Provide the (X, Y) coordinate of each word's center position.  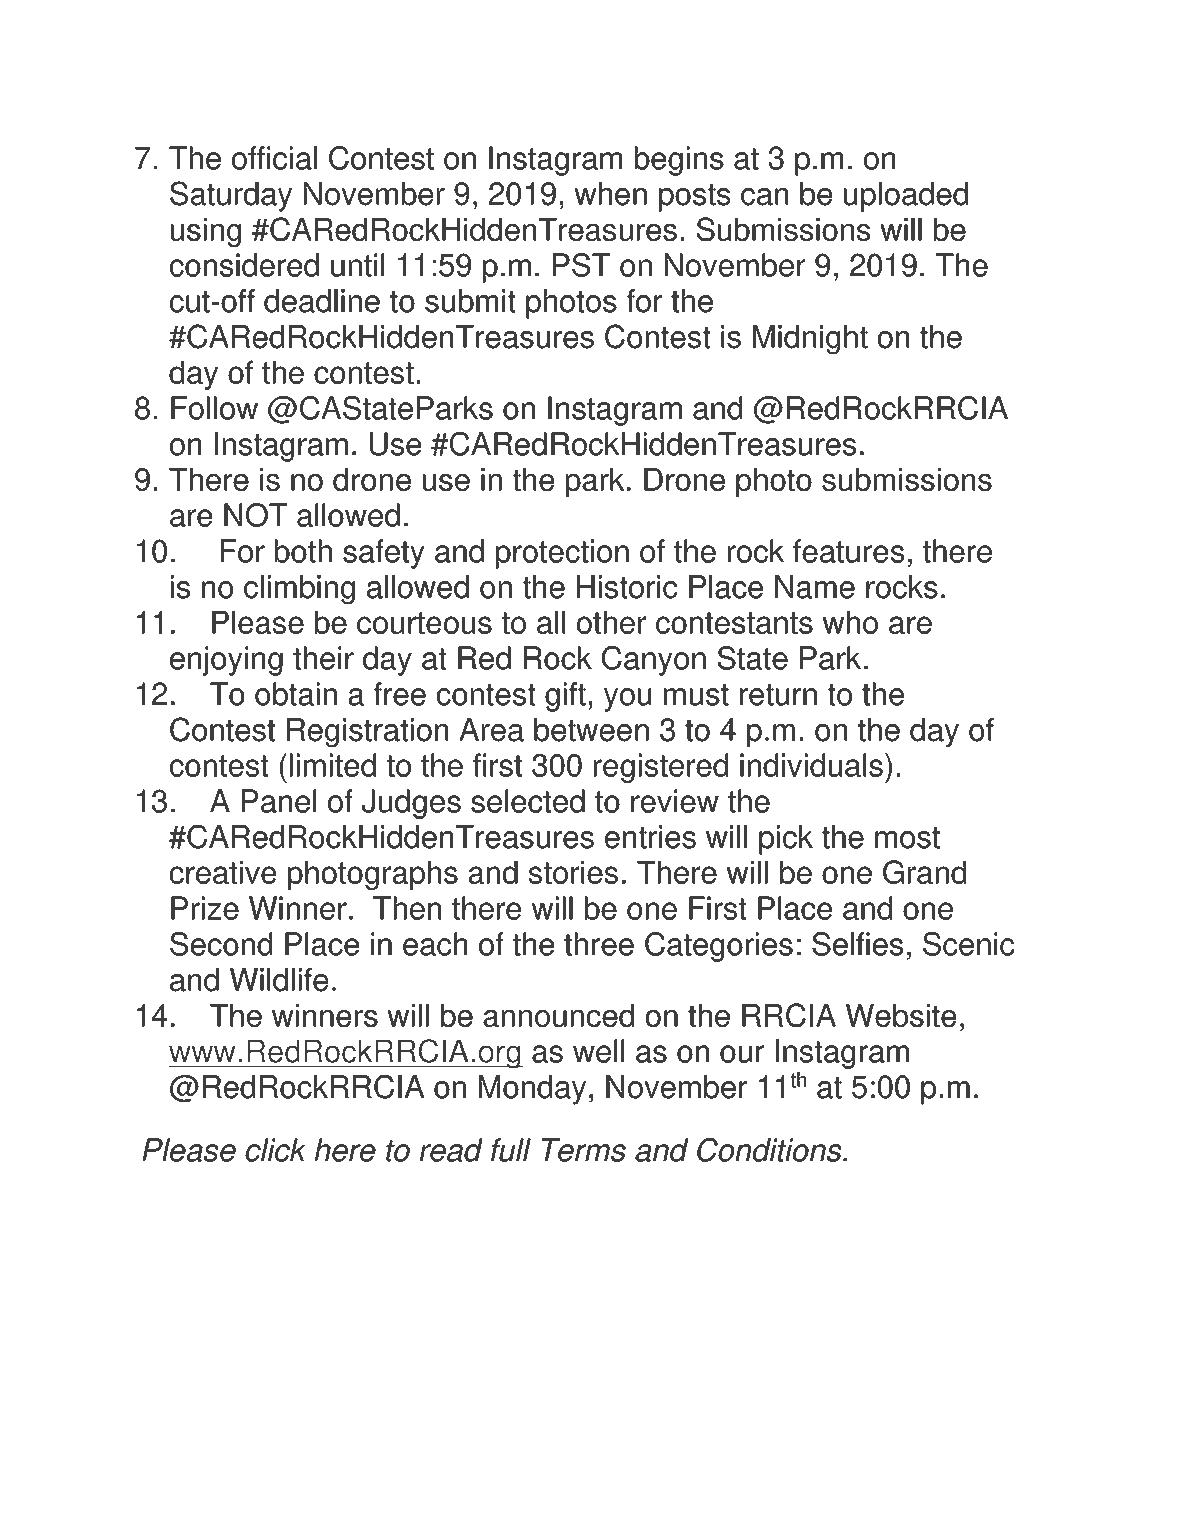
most (907, 838)
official (274, 158)
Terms (583, 1150)
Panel (279, 801)
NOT (255, 515)
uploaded (906, 197)
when (611, 194)
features (848, 551)
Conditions (770, 1150)
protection (562, 554)
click (275, 1150)
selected (528, 801)
